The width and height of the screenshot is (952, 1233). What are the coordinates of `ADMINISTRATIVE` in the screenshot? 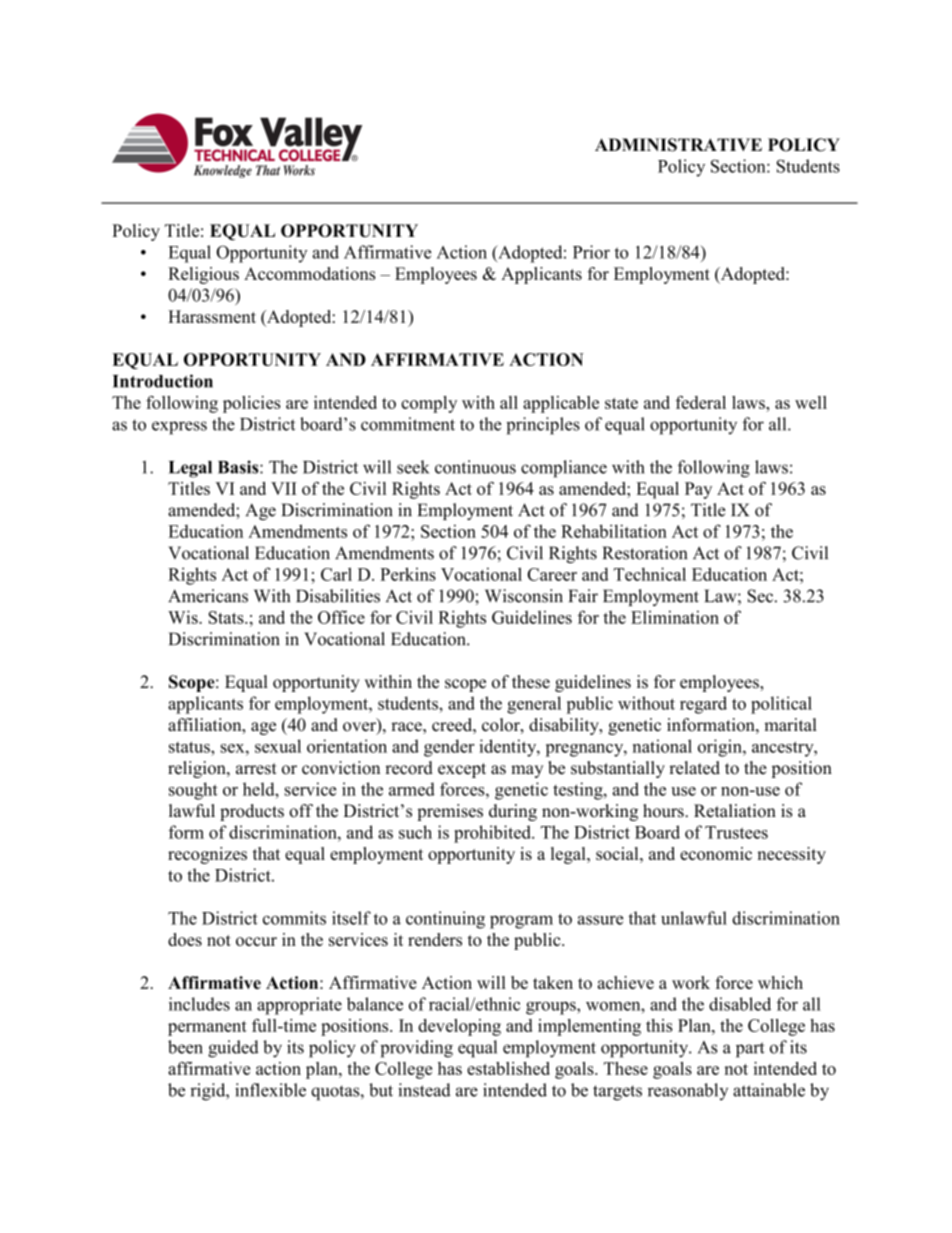 It's located at (678, 145).
